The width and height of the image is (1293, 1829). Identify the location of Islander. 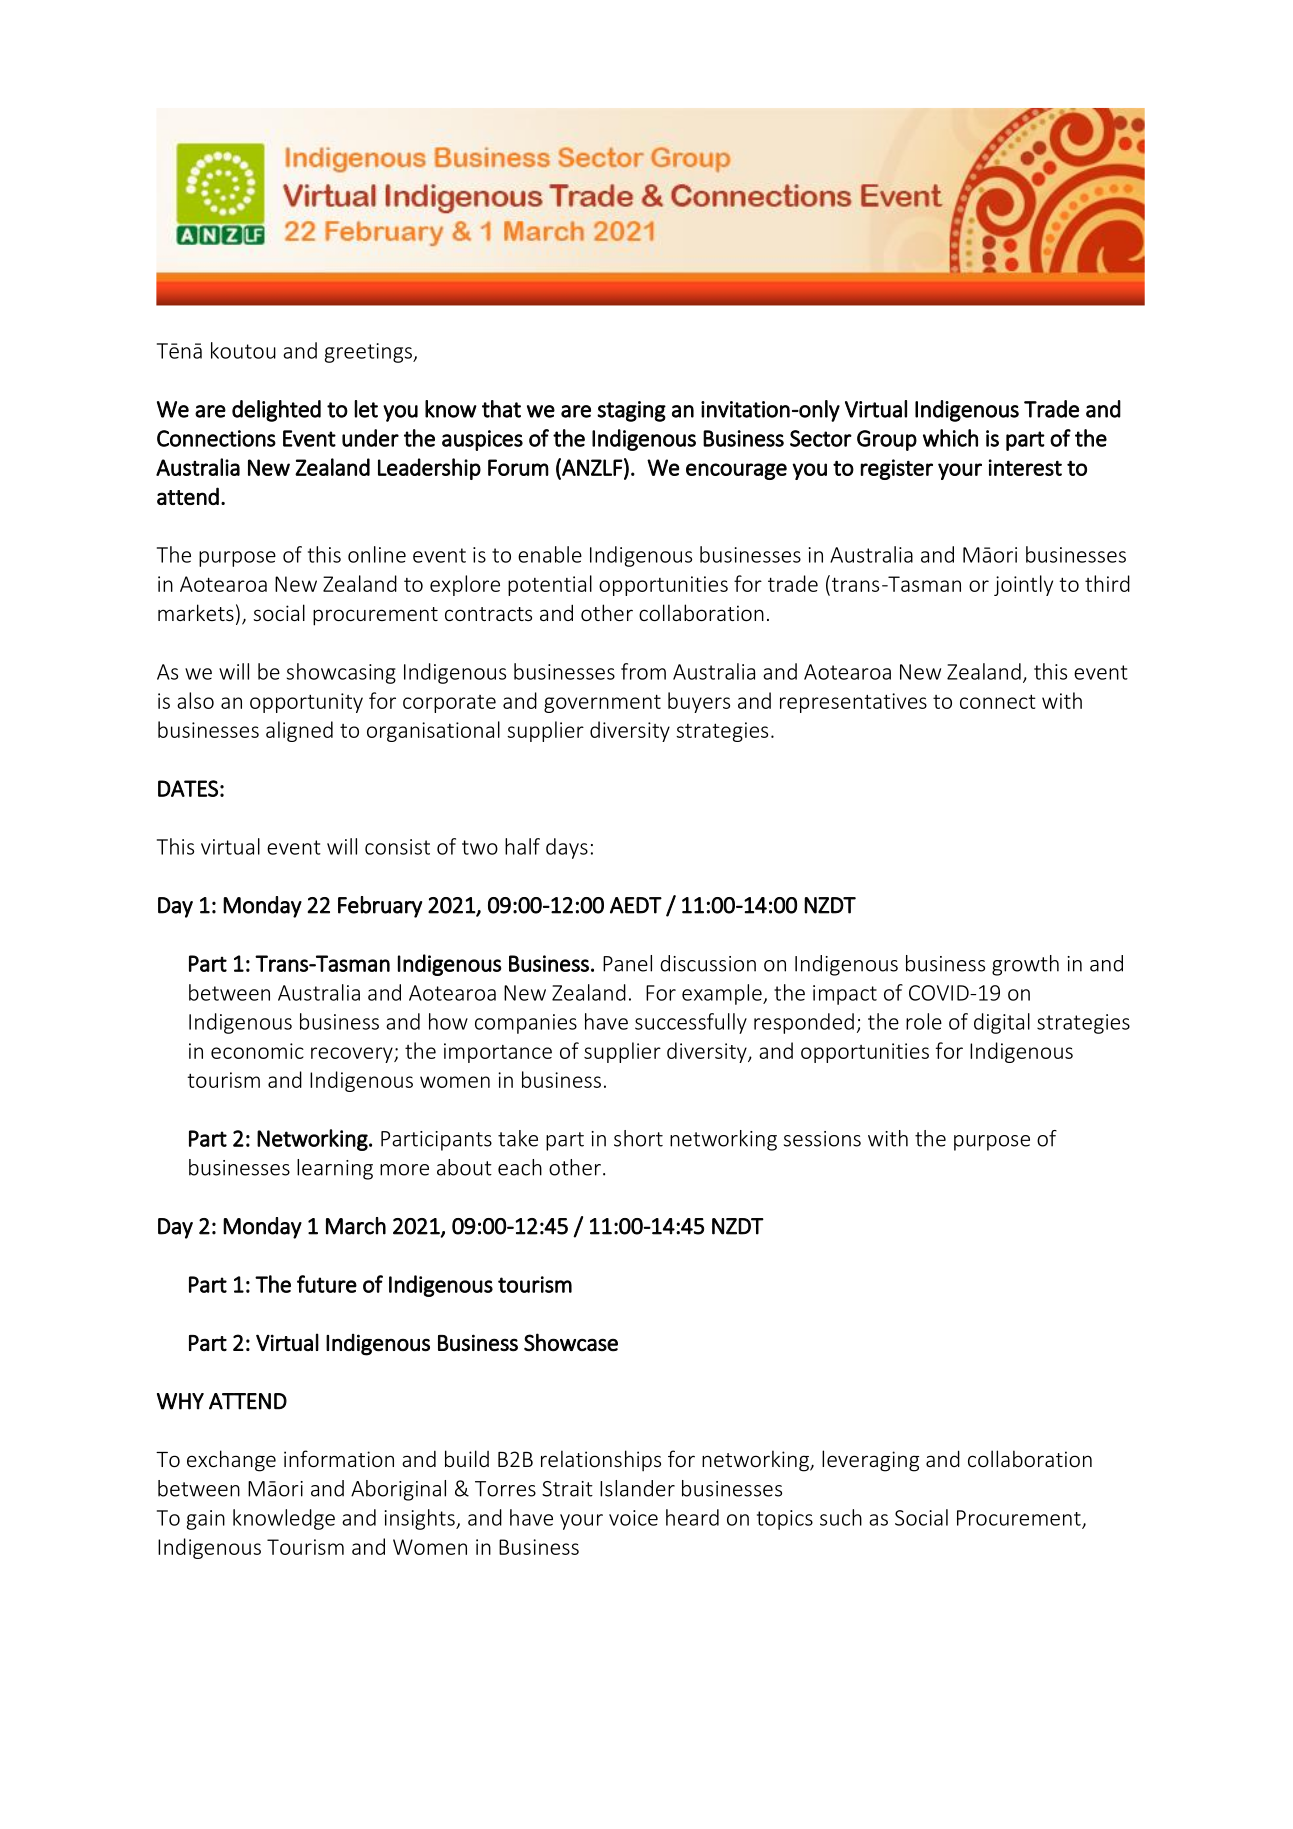
(637, 1488).
